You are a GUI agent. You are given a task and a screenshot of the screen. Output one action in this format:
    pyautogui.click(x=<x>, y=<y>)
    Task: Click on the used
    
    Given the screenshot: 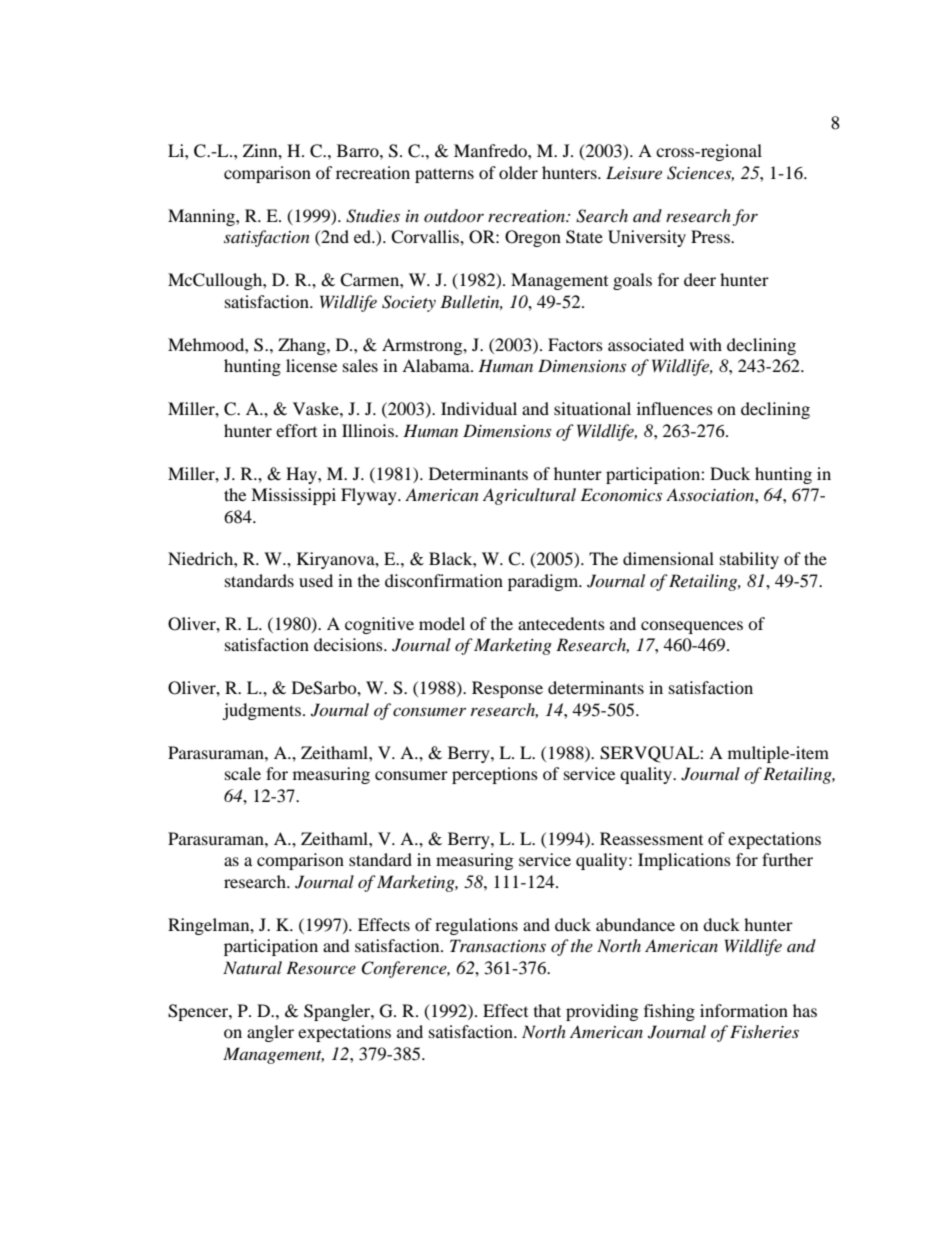 What is the action you would take?
    pyautogui.click(x=316, y=580)
